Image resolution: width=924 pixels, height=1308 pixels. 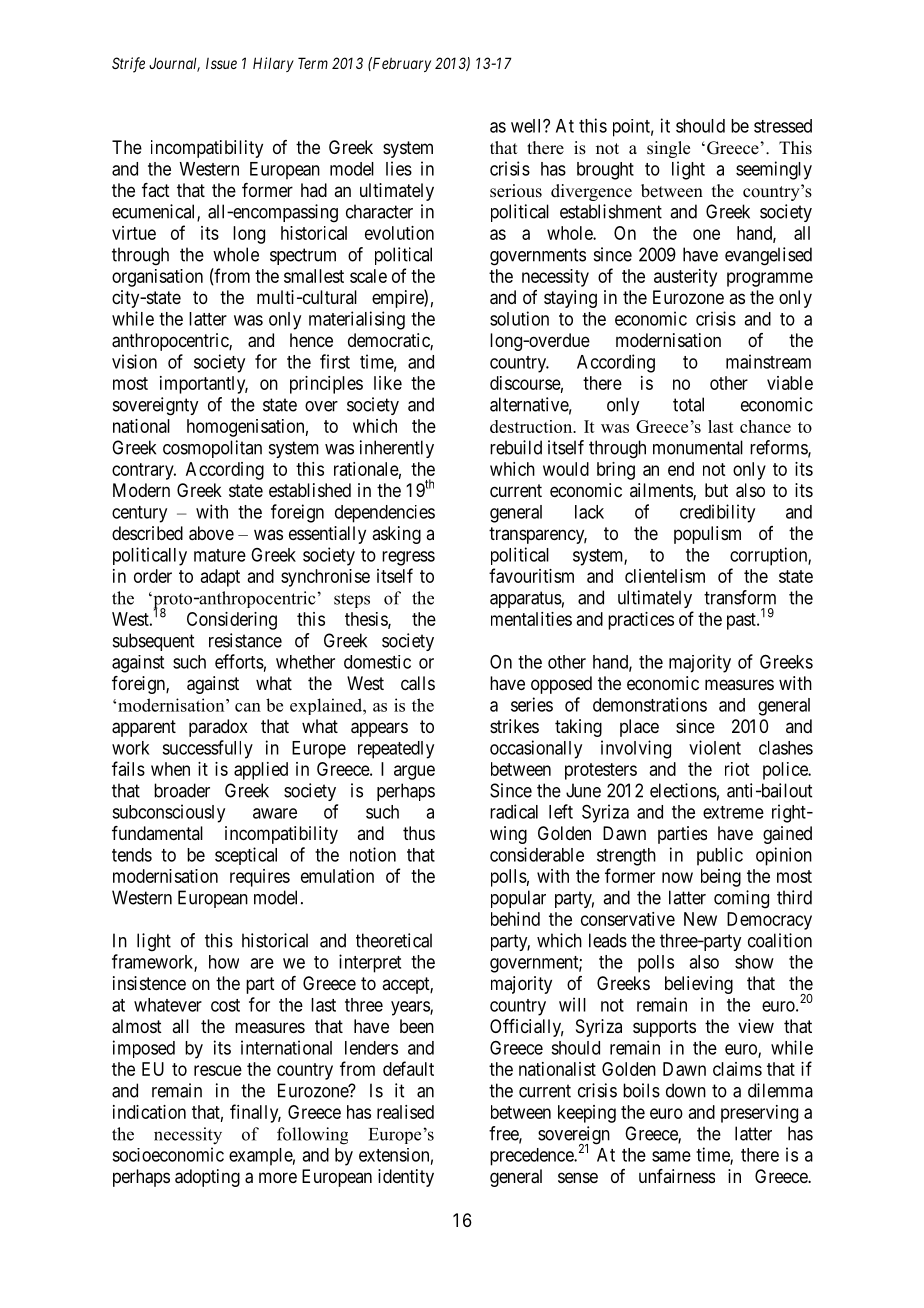 What do you see at coordinates (232, 621) in the document?
I see `Considering` at bounding box center [232, 621].
